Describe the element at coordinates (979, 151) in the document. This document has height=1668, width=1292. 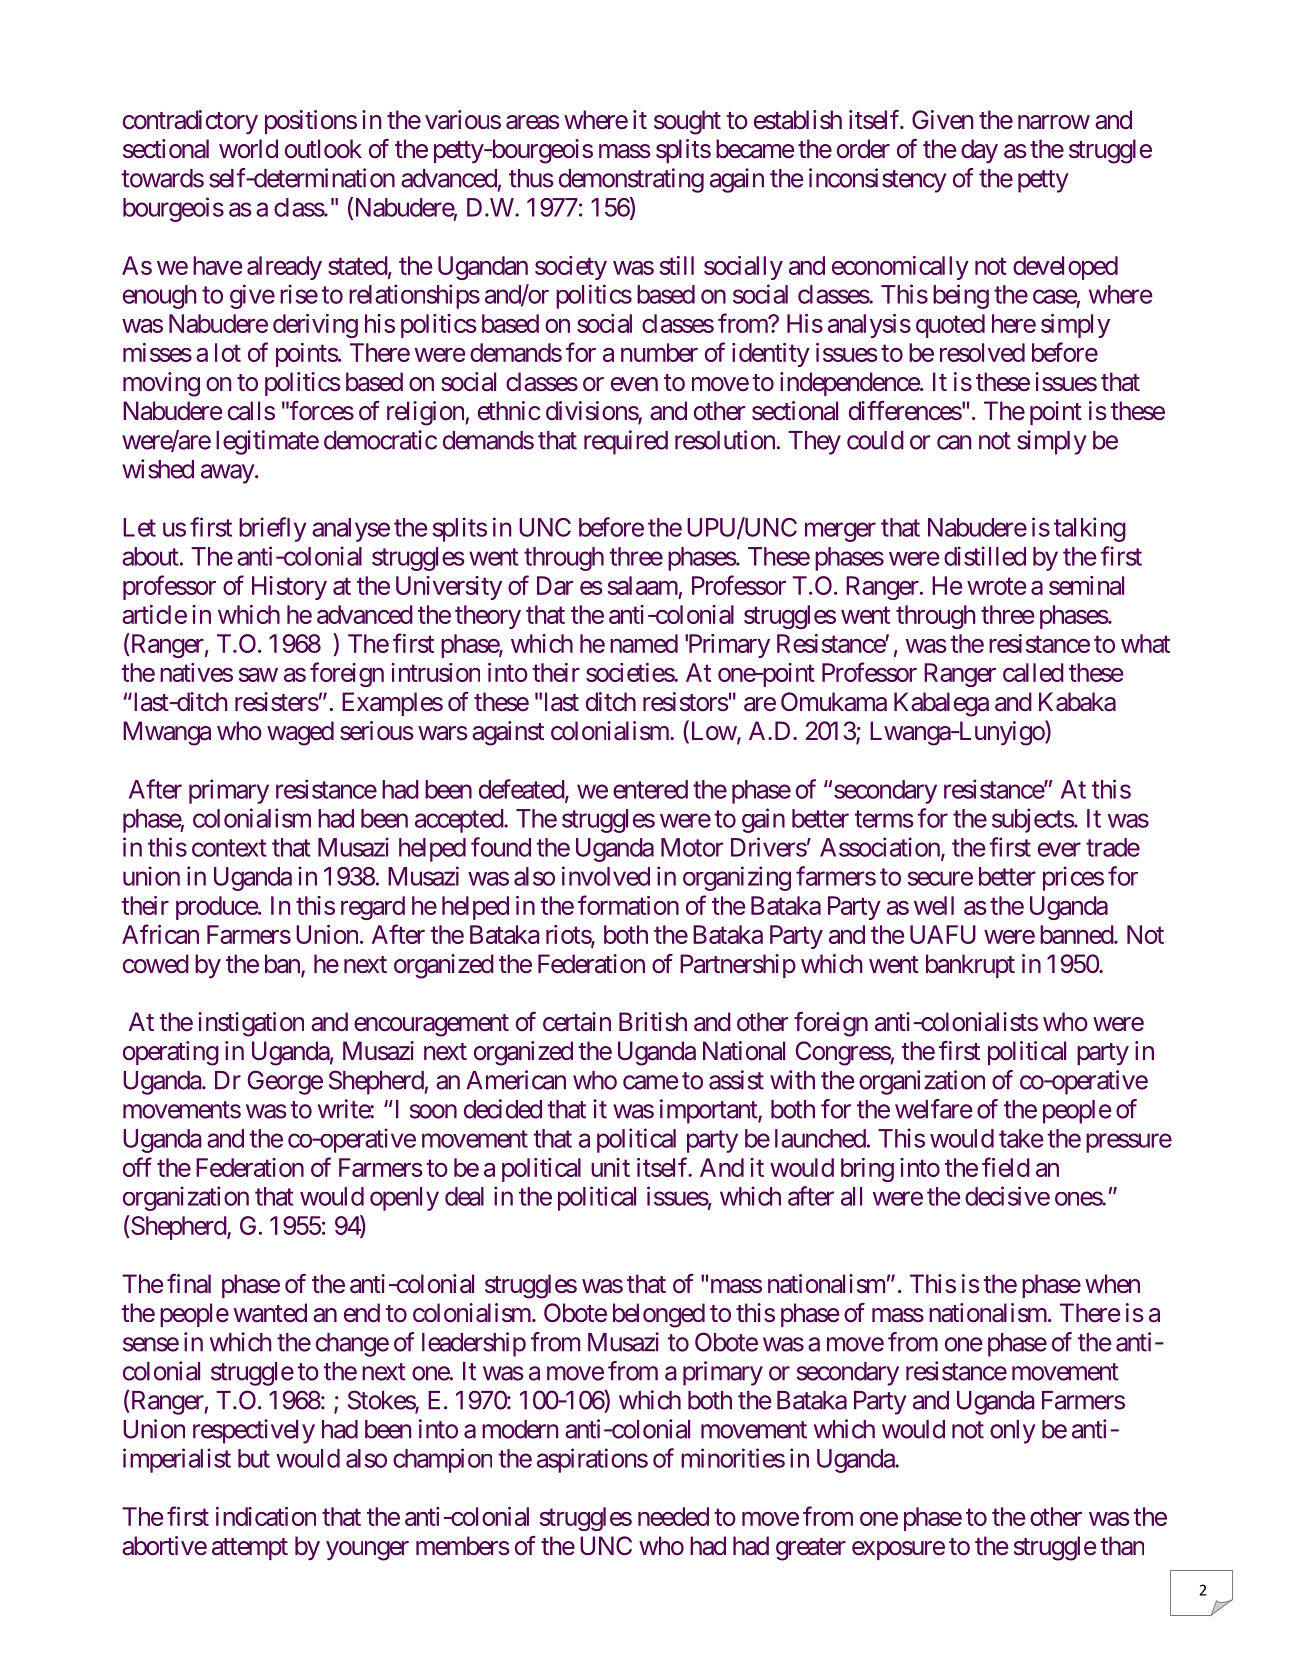
I see `day` at that location.
